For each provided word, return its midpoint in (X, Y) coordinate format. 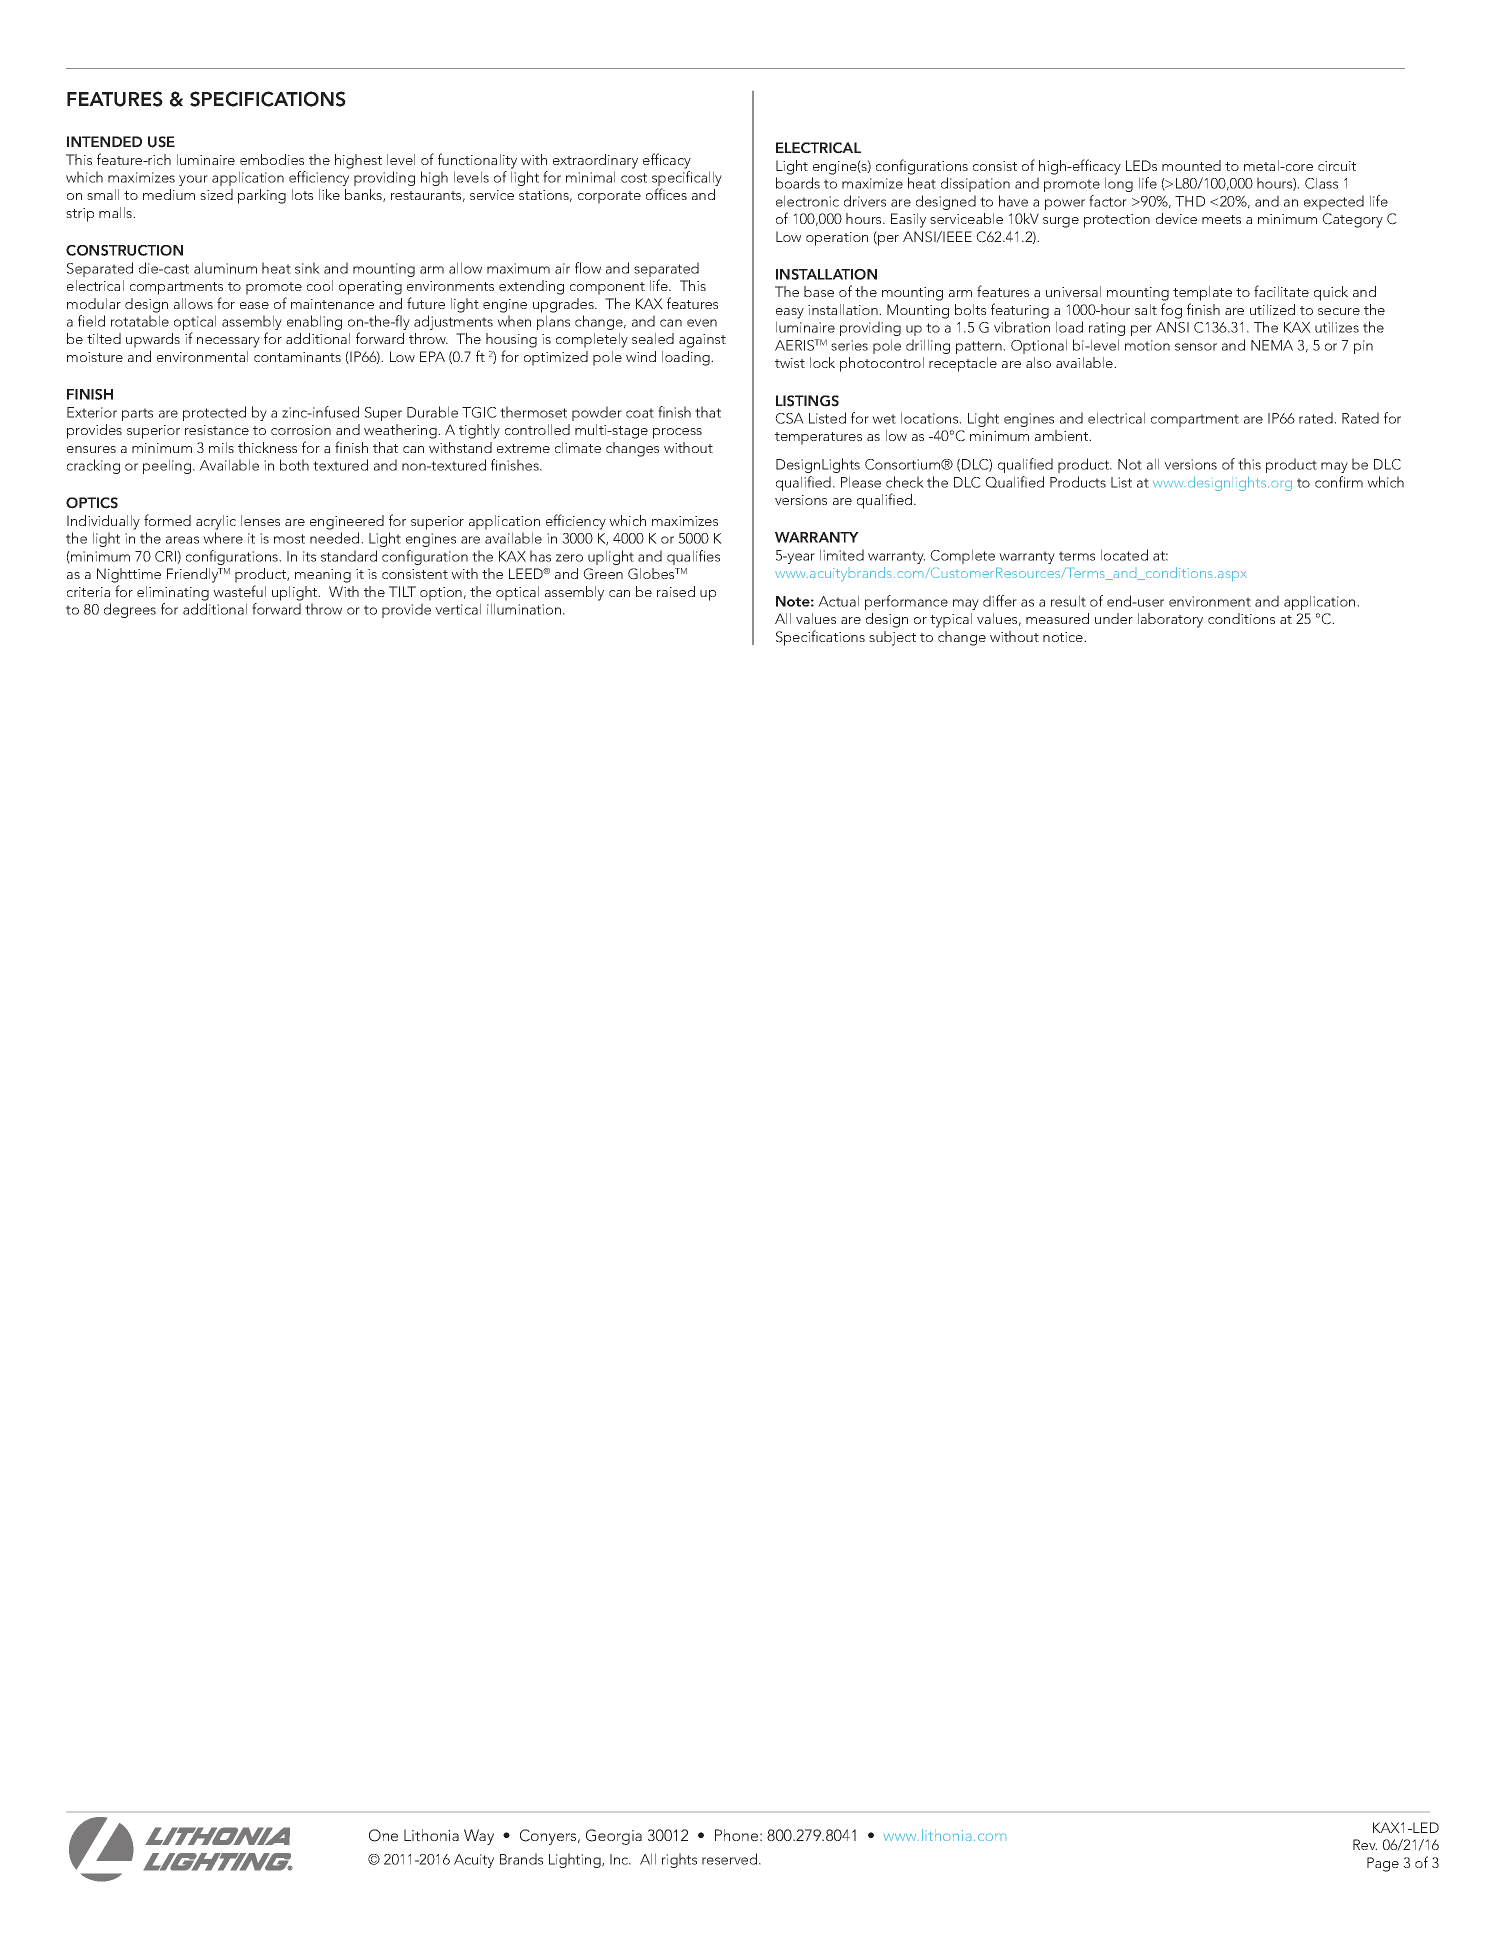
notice (1064, 637)
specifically (687, 180)
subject (892, 638)
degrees (130, 610)
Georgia (614, 1837)
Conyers (549, 1837)
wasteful (239, 591)
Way (479, 1837)
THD (1190, 201)
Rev (1365, 1844)
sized (216, 194)
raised (676, 591)
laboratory (1170, 620)
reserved (731, 1859)
